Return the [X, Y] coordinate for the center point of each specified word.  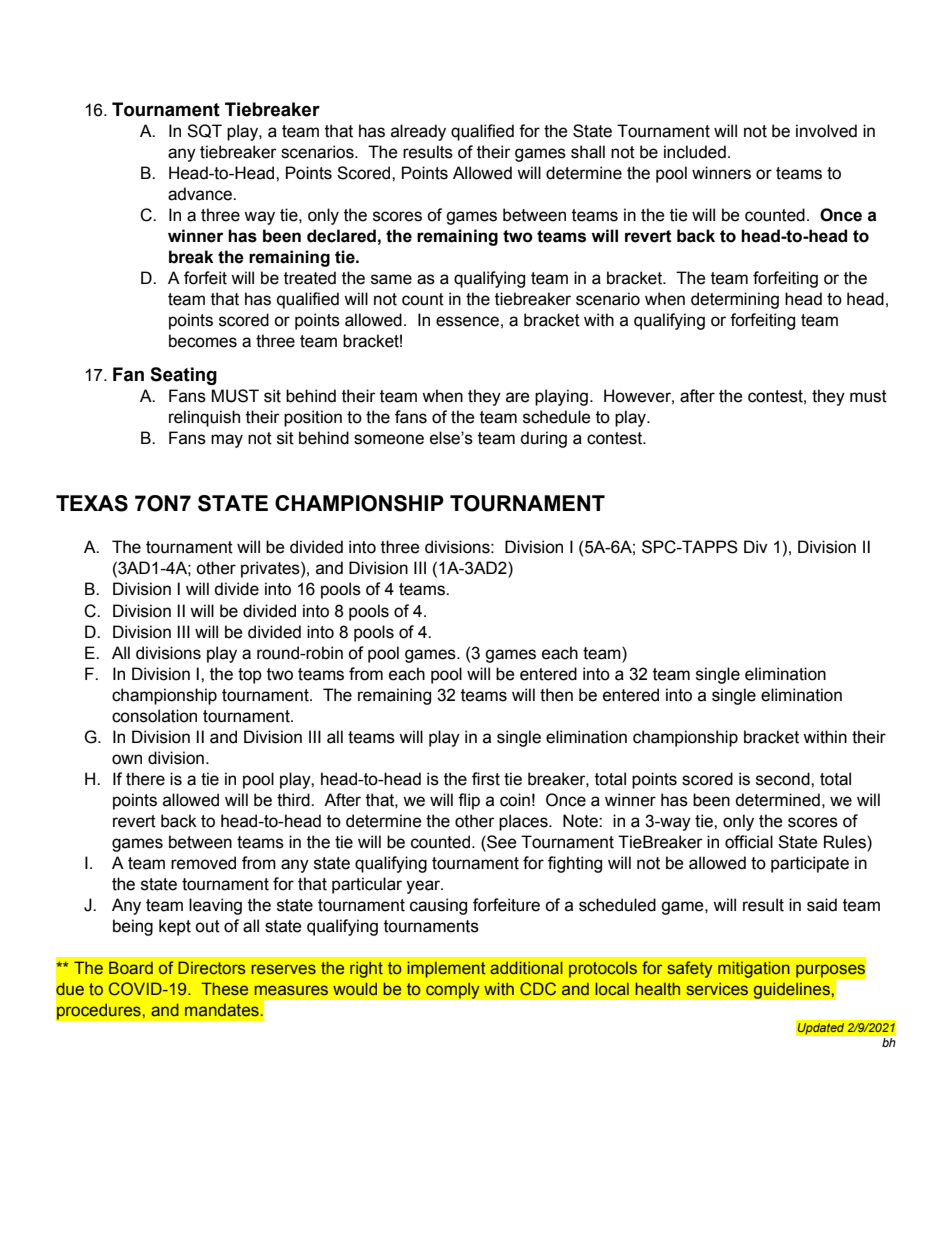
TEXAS [92, 503]
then [556, 695]
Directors [212, 967]
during [543, 439]
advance [201, 194]
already [418, 132]
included [695, 152]
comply [453, 990]
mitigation [754, 969]
